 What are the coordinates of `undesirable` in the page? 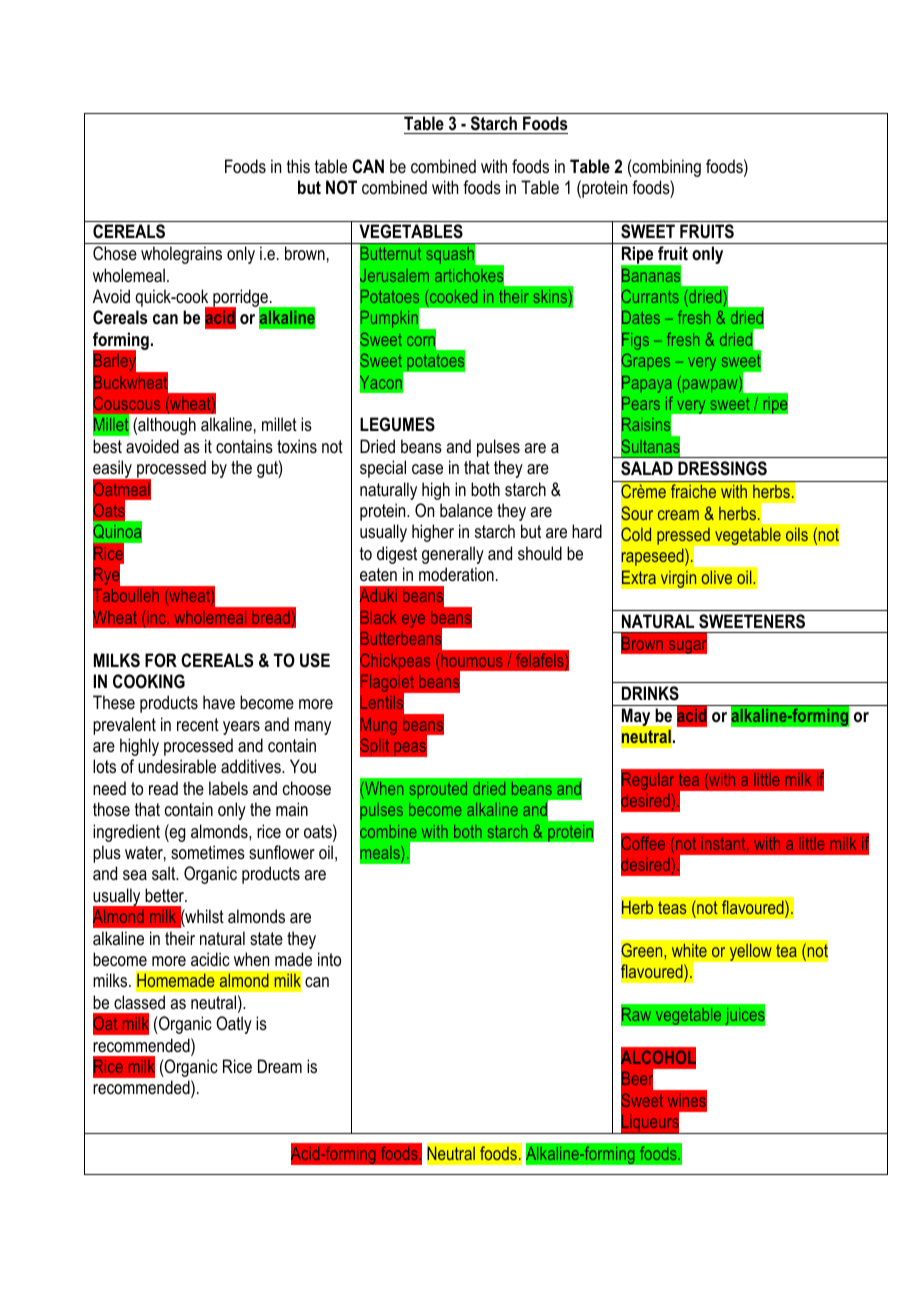 It's located at (177, 766).
